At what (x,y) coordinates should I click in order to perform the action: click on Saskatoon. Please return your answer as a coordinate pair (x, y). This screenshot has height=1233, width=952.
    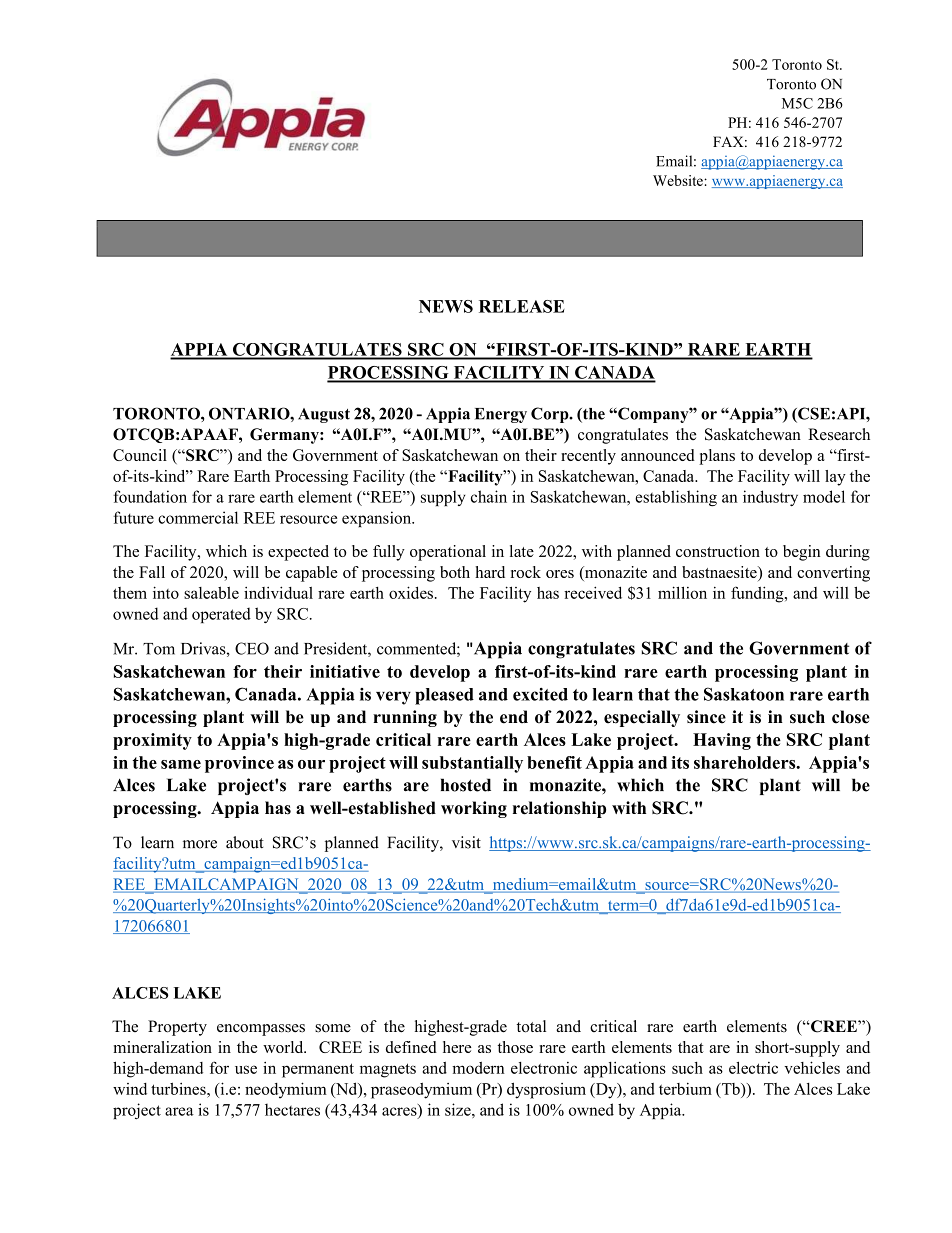
    Looking at the image, I should click on (744, 694).
